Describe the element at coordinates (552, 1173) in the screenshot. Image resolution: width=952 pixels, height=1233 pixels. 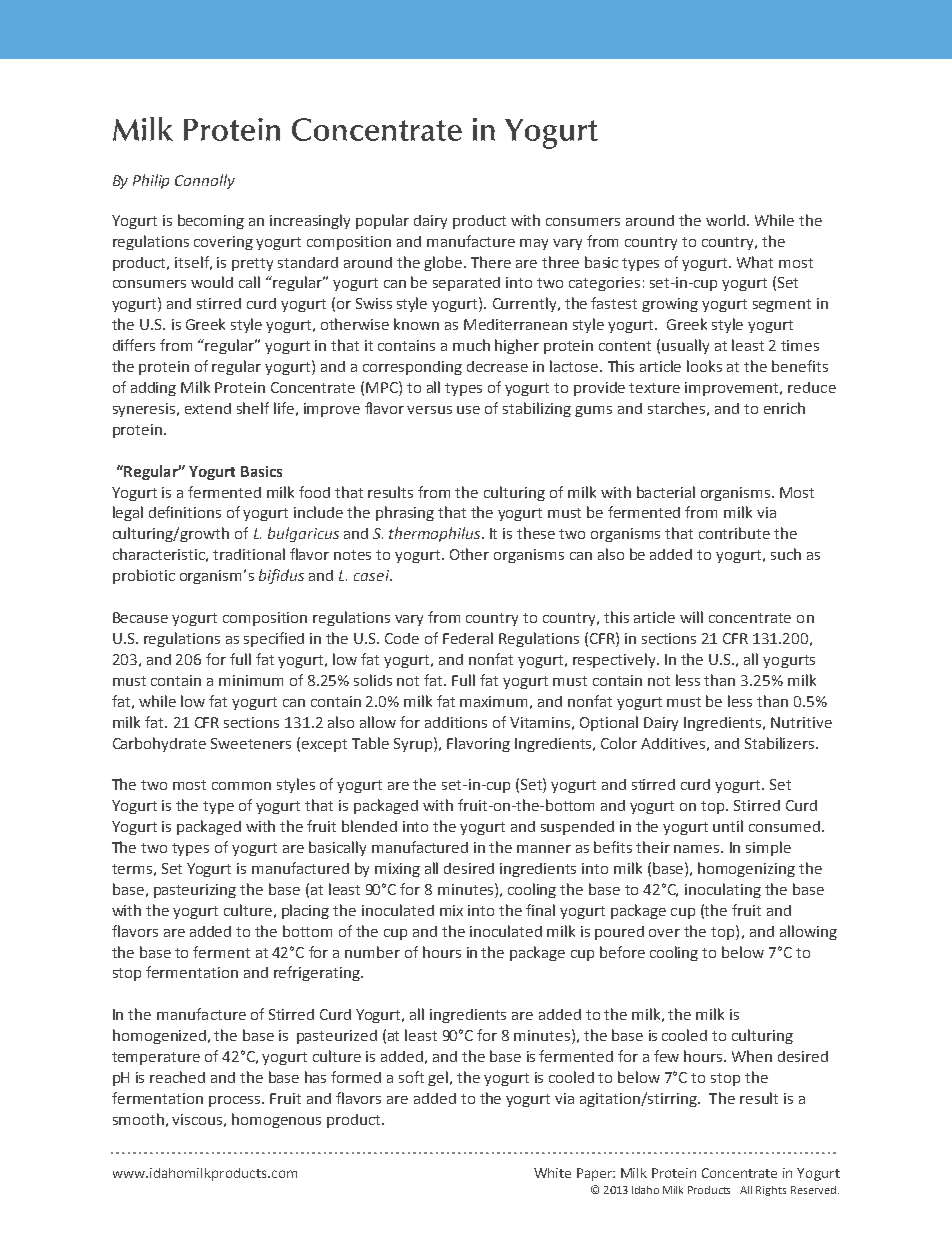
I see `White` at that location.
